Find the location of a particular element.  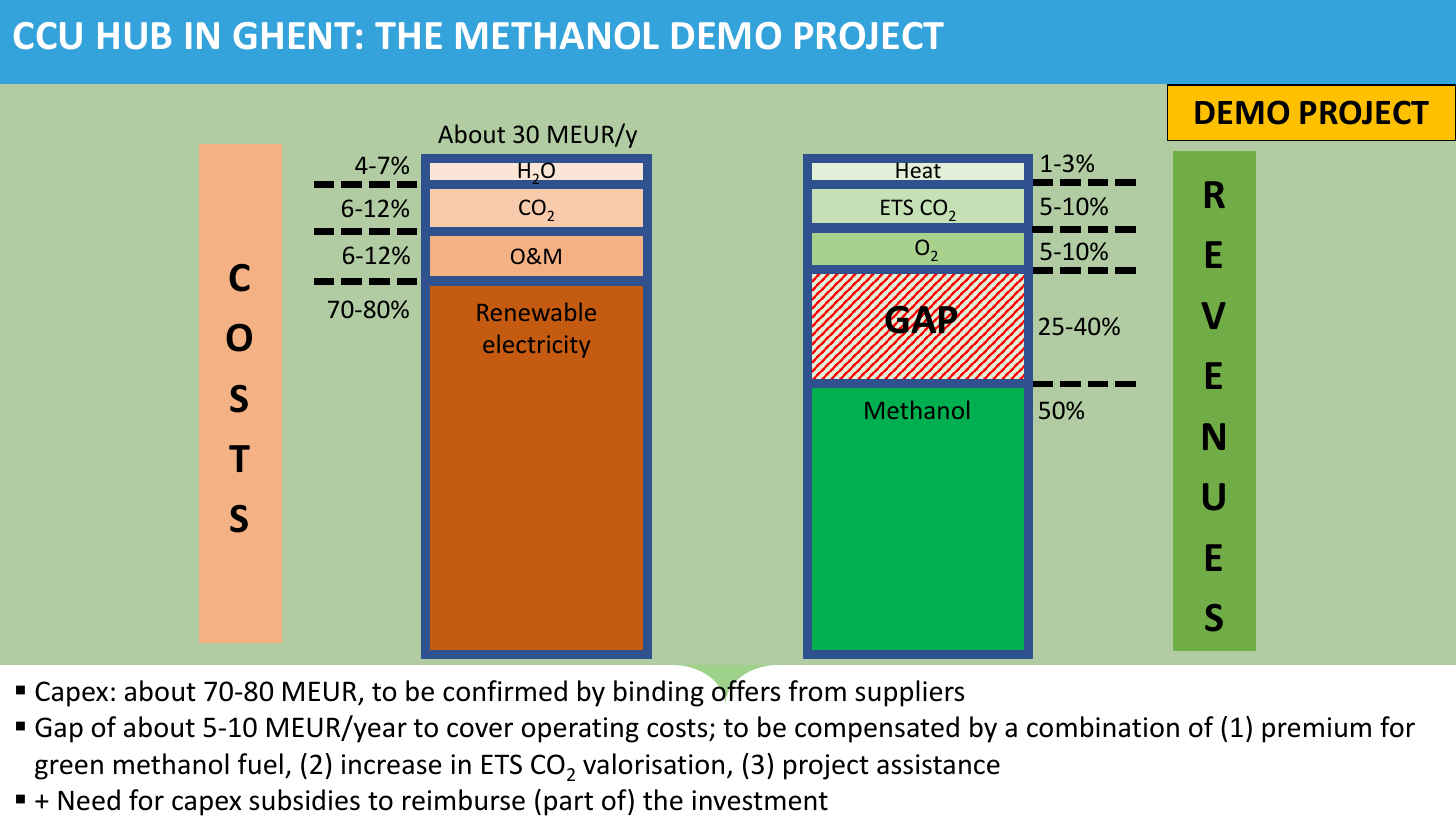

confirmed is located at coordinates (505, 691).
